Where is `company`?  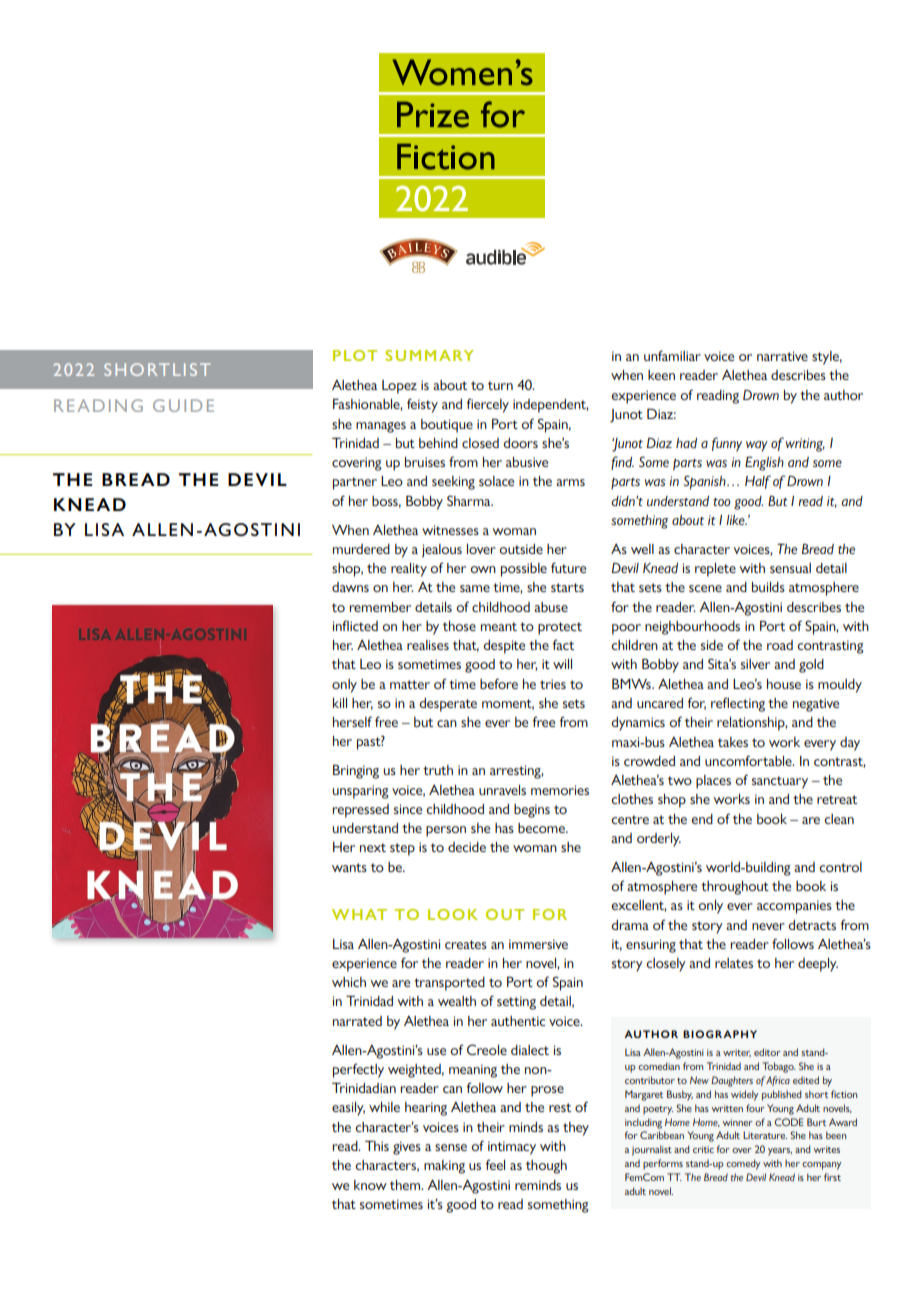 company is located at coordinates (821, 1166).
